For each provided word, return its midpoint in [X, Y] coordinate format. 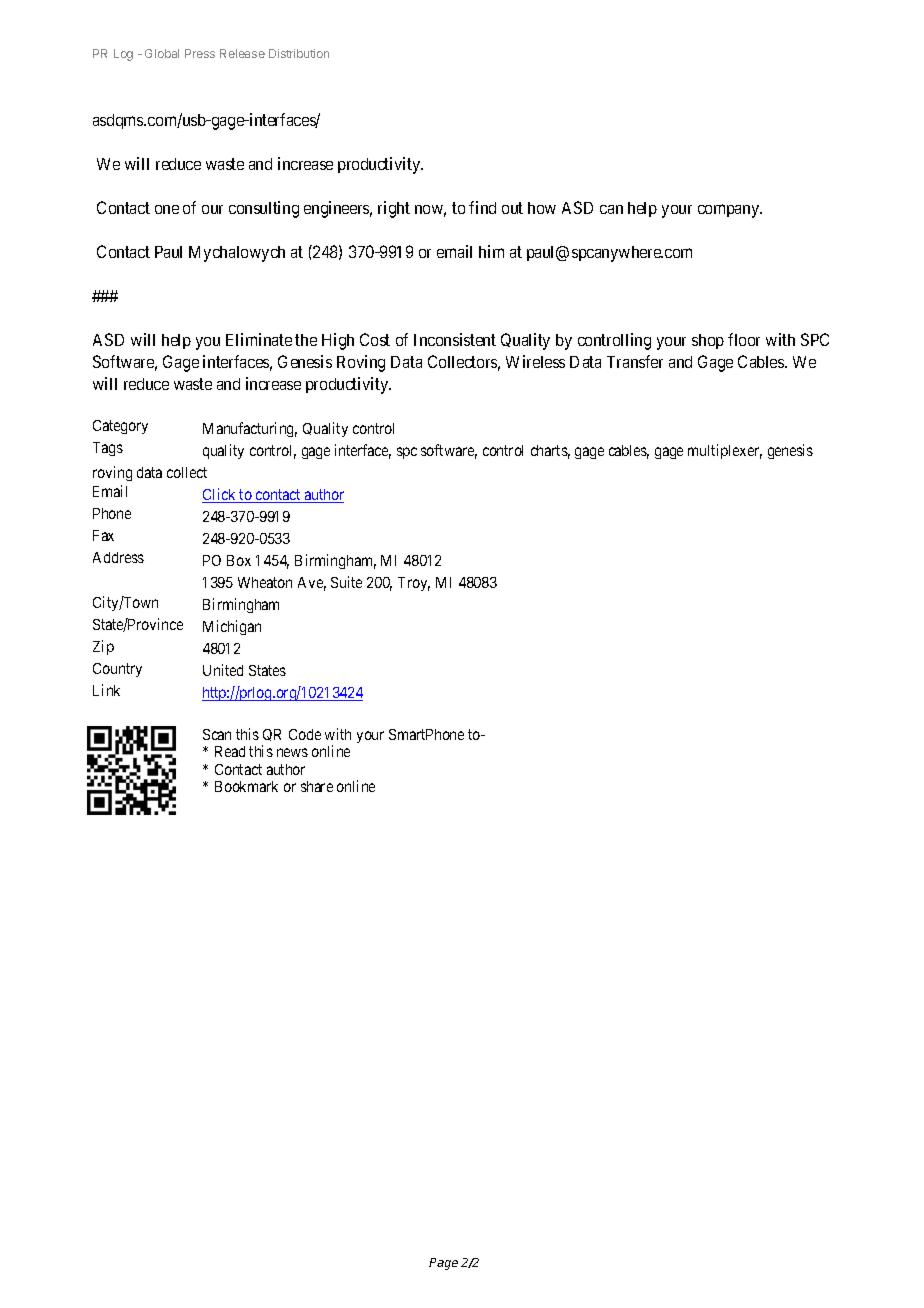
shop [708, 341]
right [394, 209]
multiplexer [725, 451]
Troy [414, 584]
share [317, 786]
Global [162, 53]
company [730, 211]
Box [239, 560]
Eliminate [259, 339]
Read [230, 751]
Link [106, 690]
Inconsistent [455, 339]
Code [305, 734]
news [292, 752]
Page [443, 1264]
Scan [217, 734]
